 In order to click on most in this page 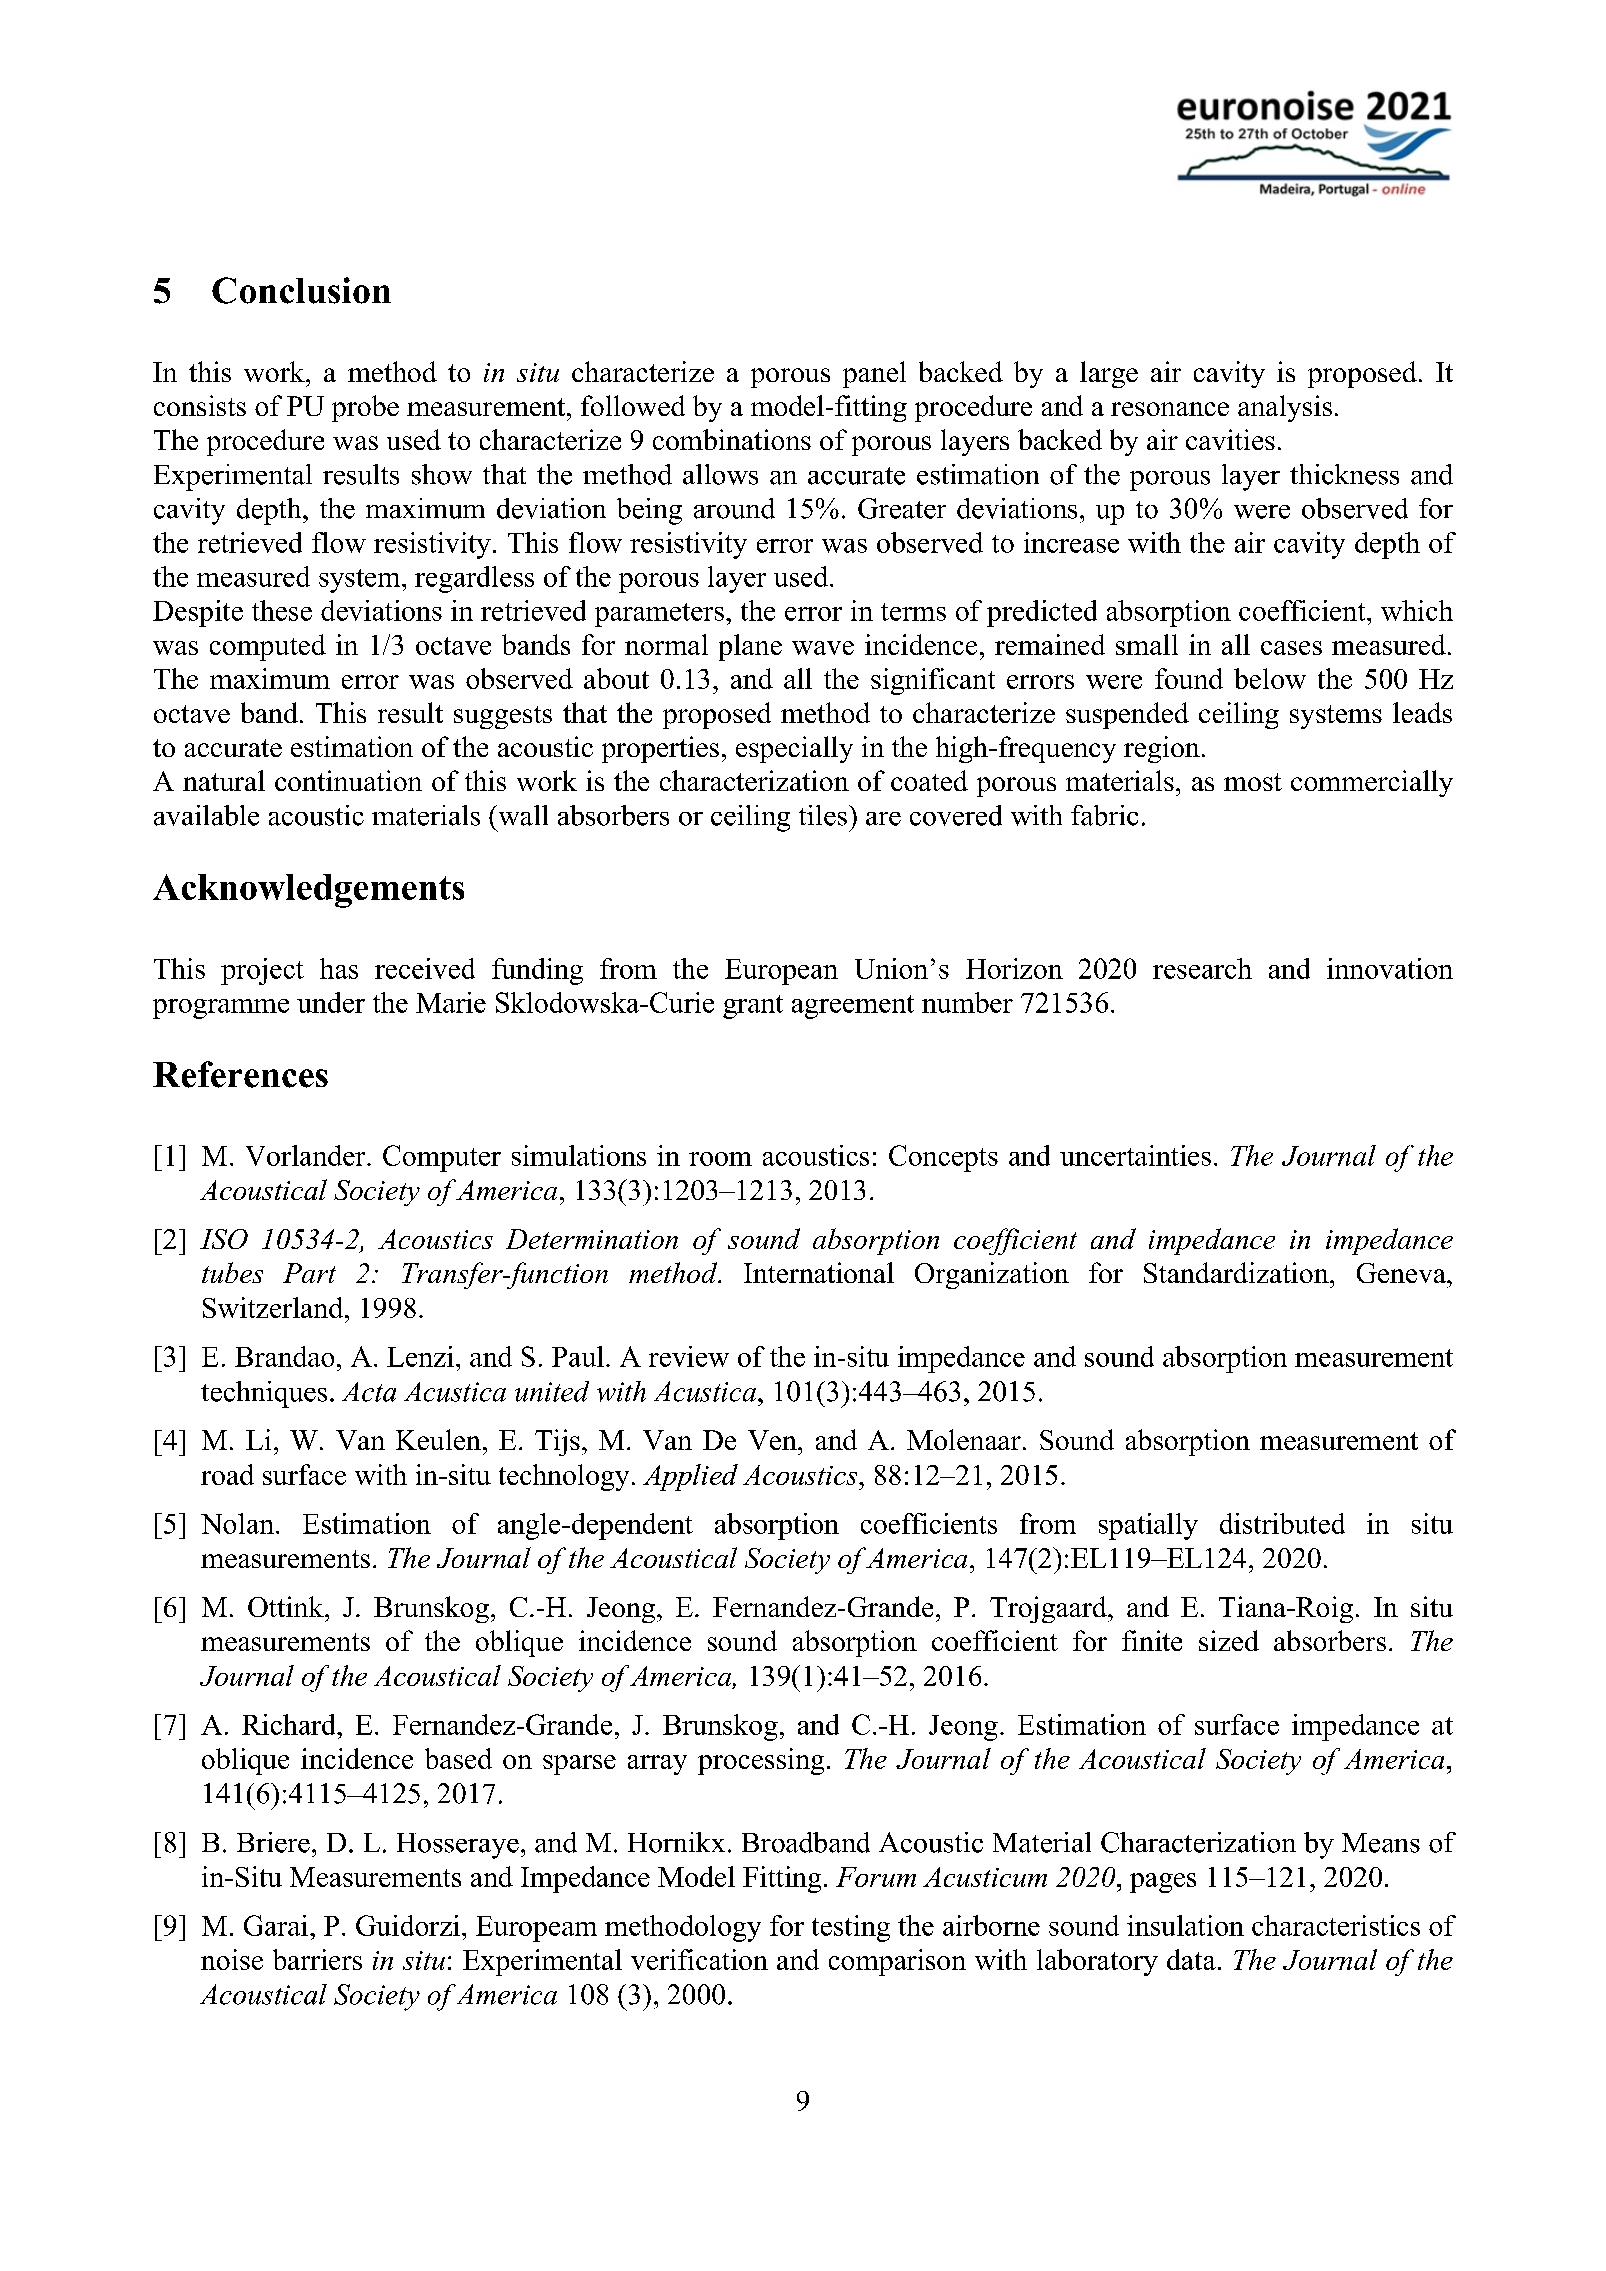, I will do `click(1253, 782)`.
